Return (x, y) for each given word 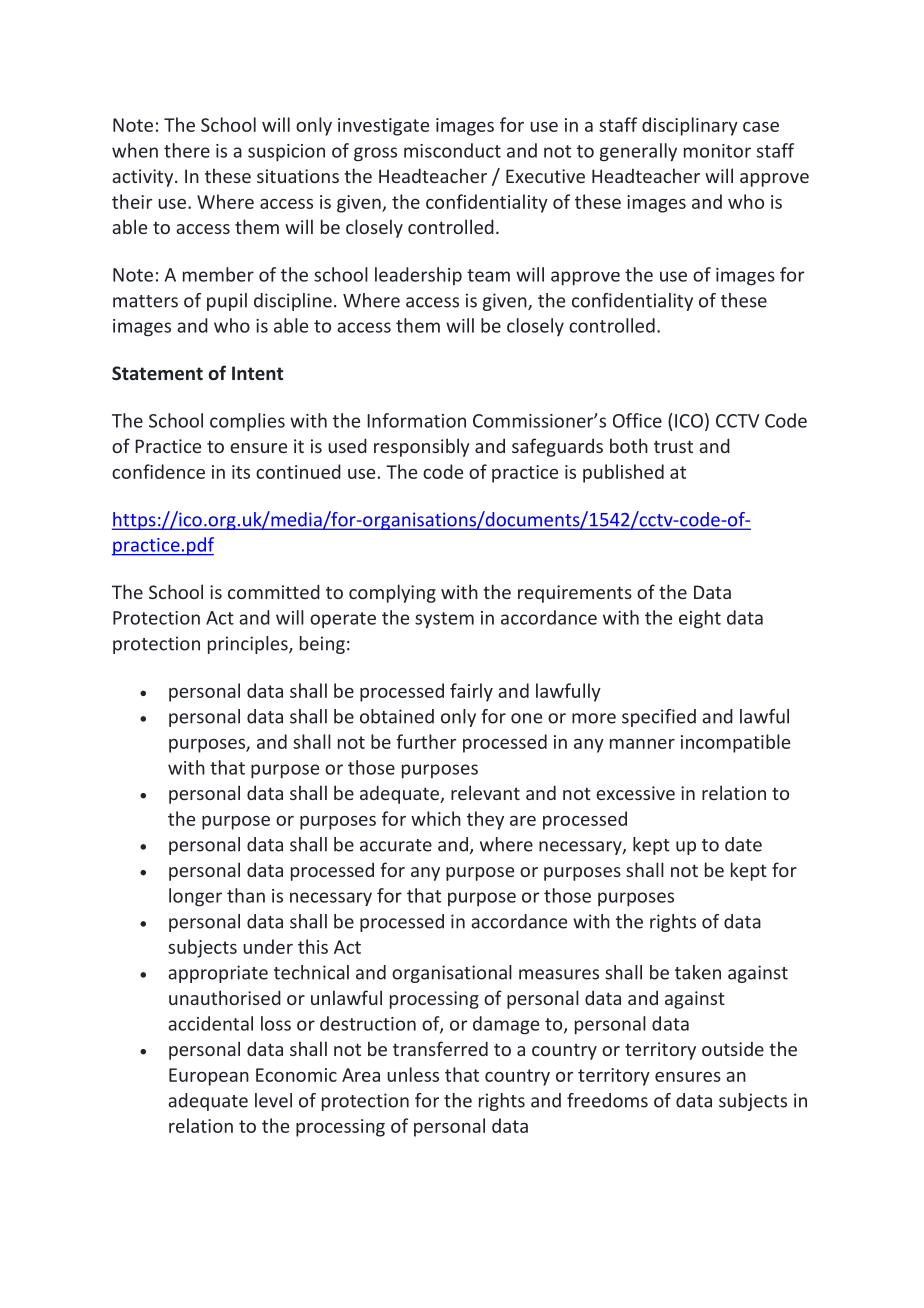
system (444, 620)
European (209, 1077)
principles (249, 645)
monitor (717, 151)
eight (700, 619)
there (187, 150)
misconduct (452, 150)
